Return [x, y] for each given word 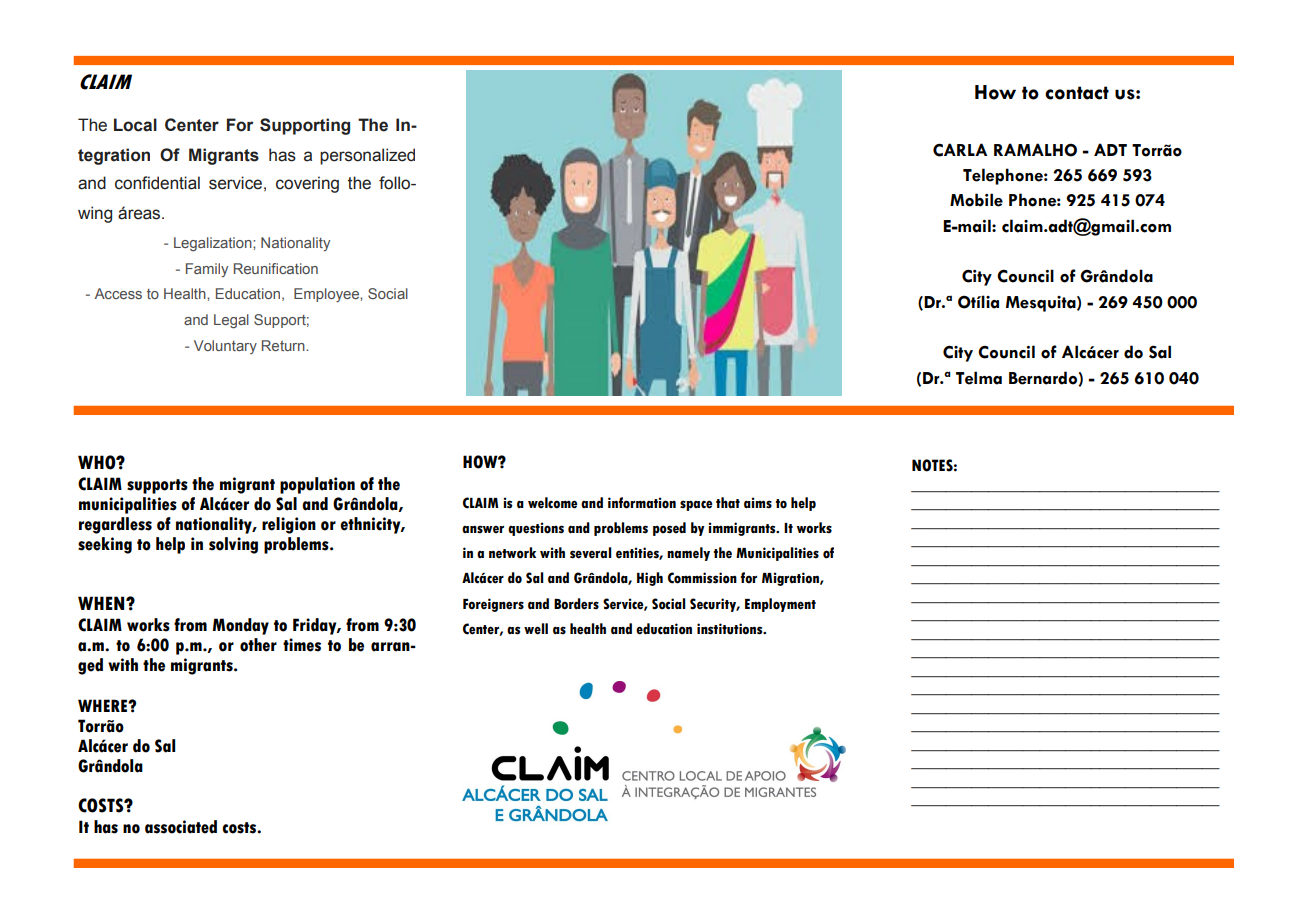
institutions [731, 629]
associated [181, 827]
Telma [979, 378]
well [536, 629]
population [317, 485]
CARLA [960, 150]
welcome [553, 503]
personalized [367, 156]
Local [135, 125]
